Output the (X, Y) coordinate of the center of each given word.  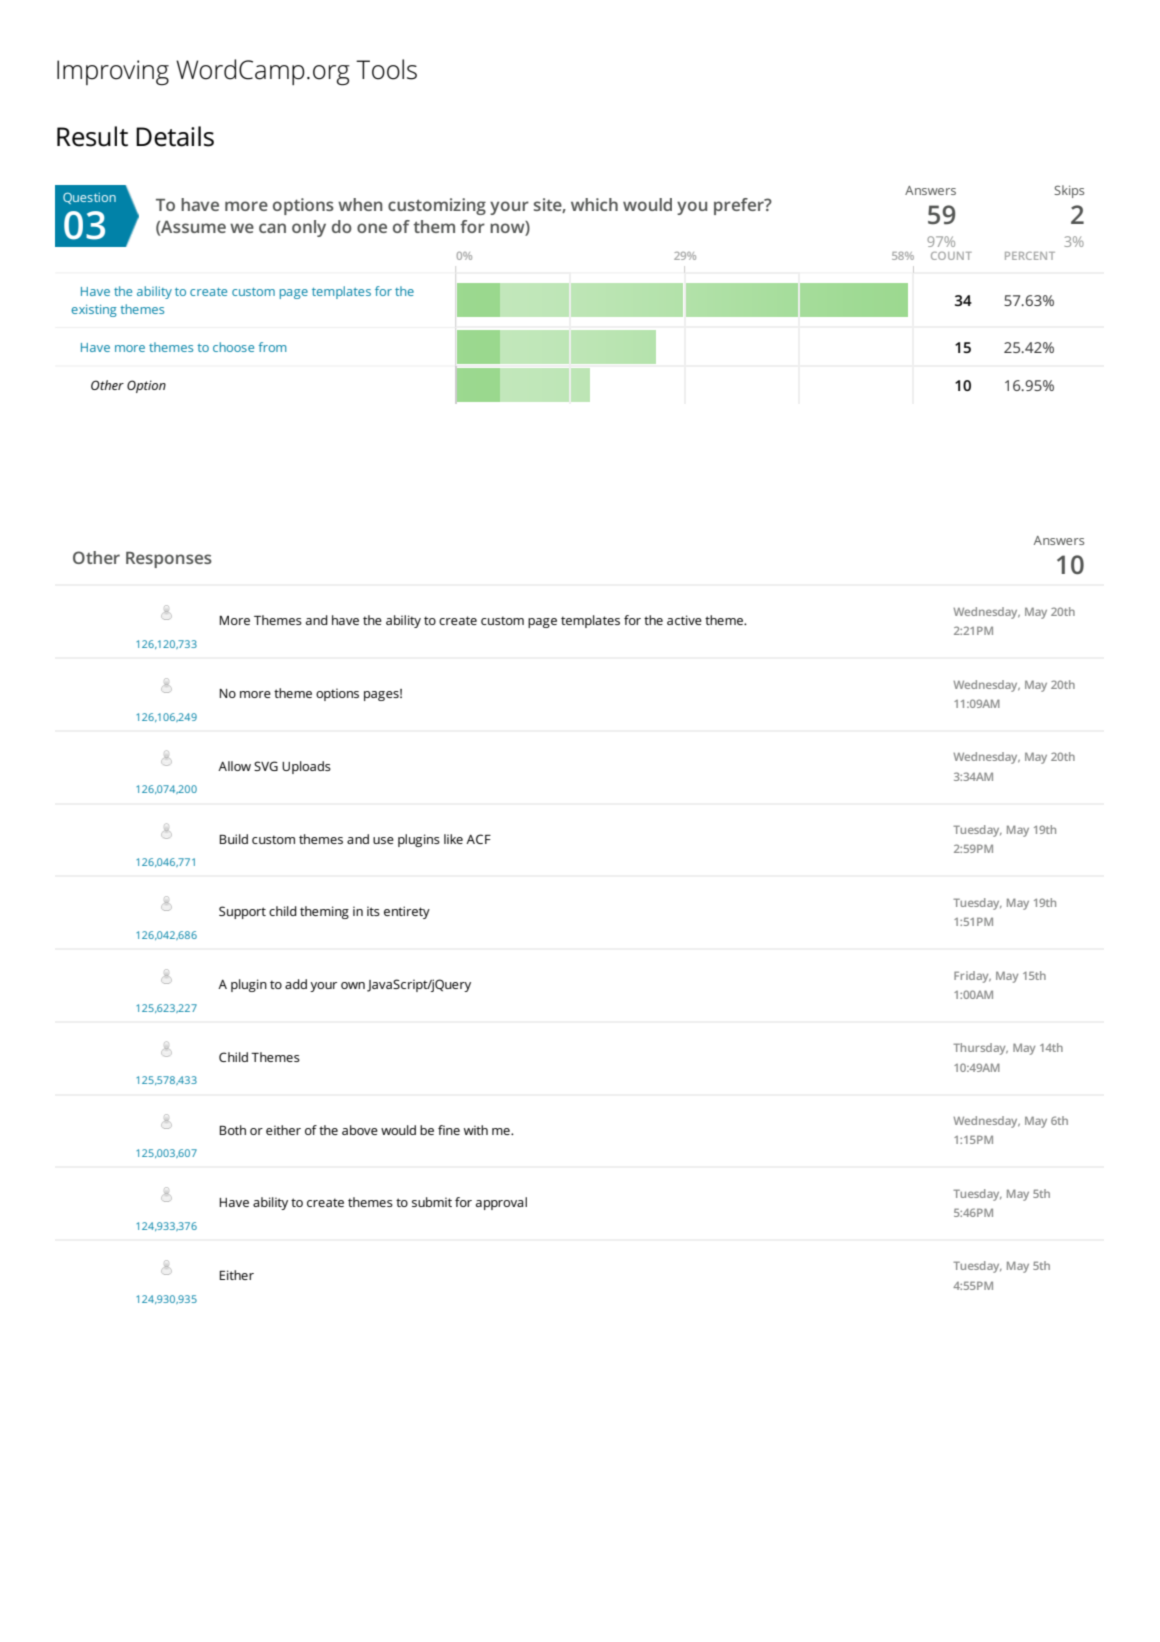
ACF (478, 839)
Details (175, 136)
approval (501, 1203)
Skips (1069, 191)
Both (232, 1130)
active (684, 620)
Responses (169, 560)
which (594, 204)
